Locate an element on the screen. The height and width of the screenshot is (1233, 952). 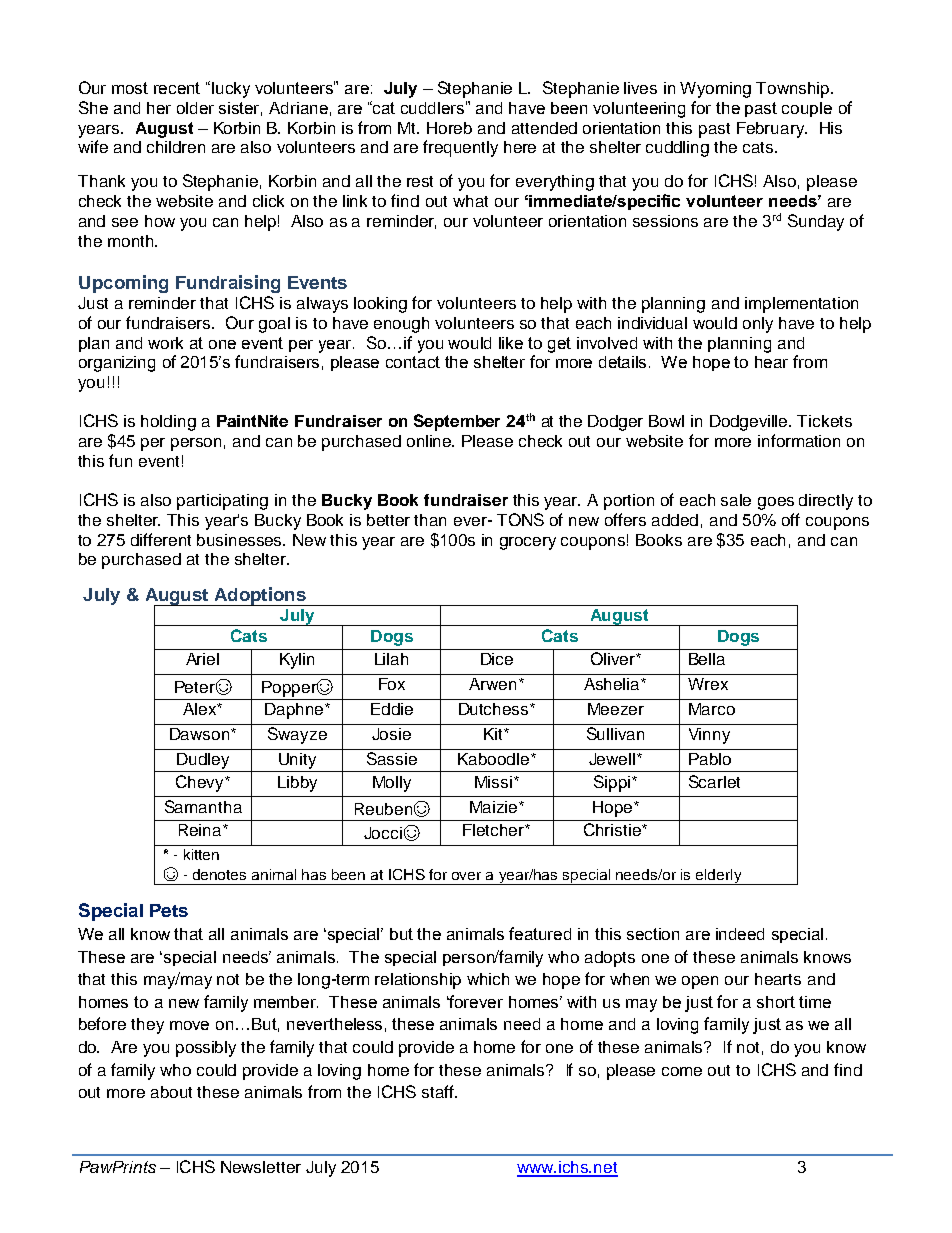
about is located at coordinates (171, 1092).
